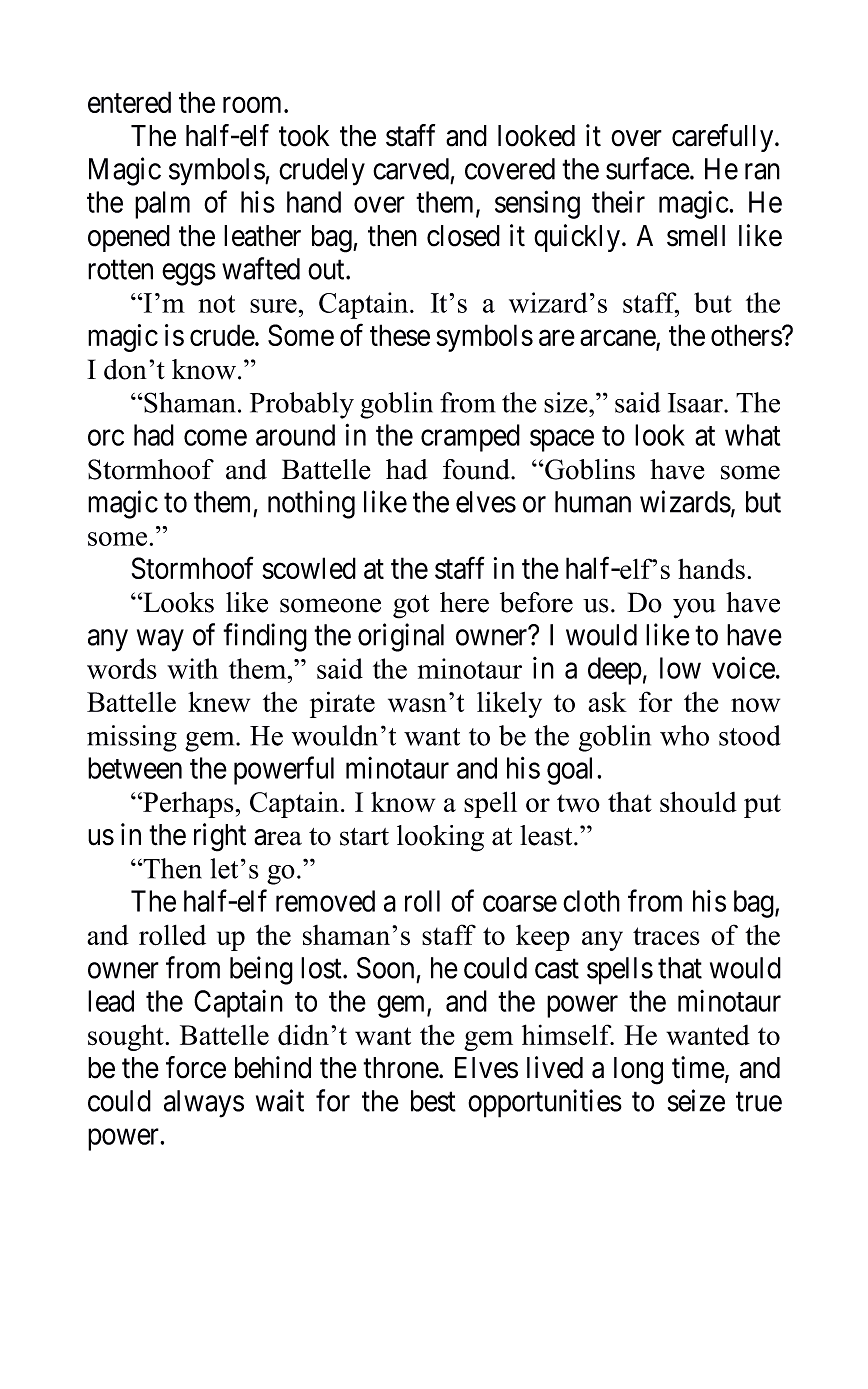  I want to click on you, so click(694, 608).
